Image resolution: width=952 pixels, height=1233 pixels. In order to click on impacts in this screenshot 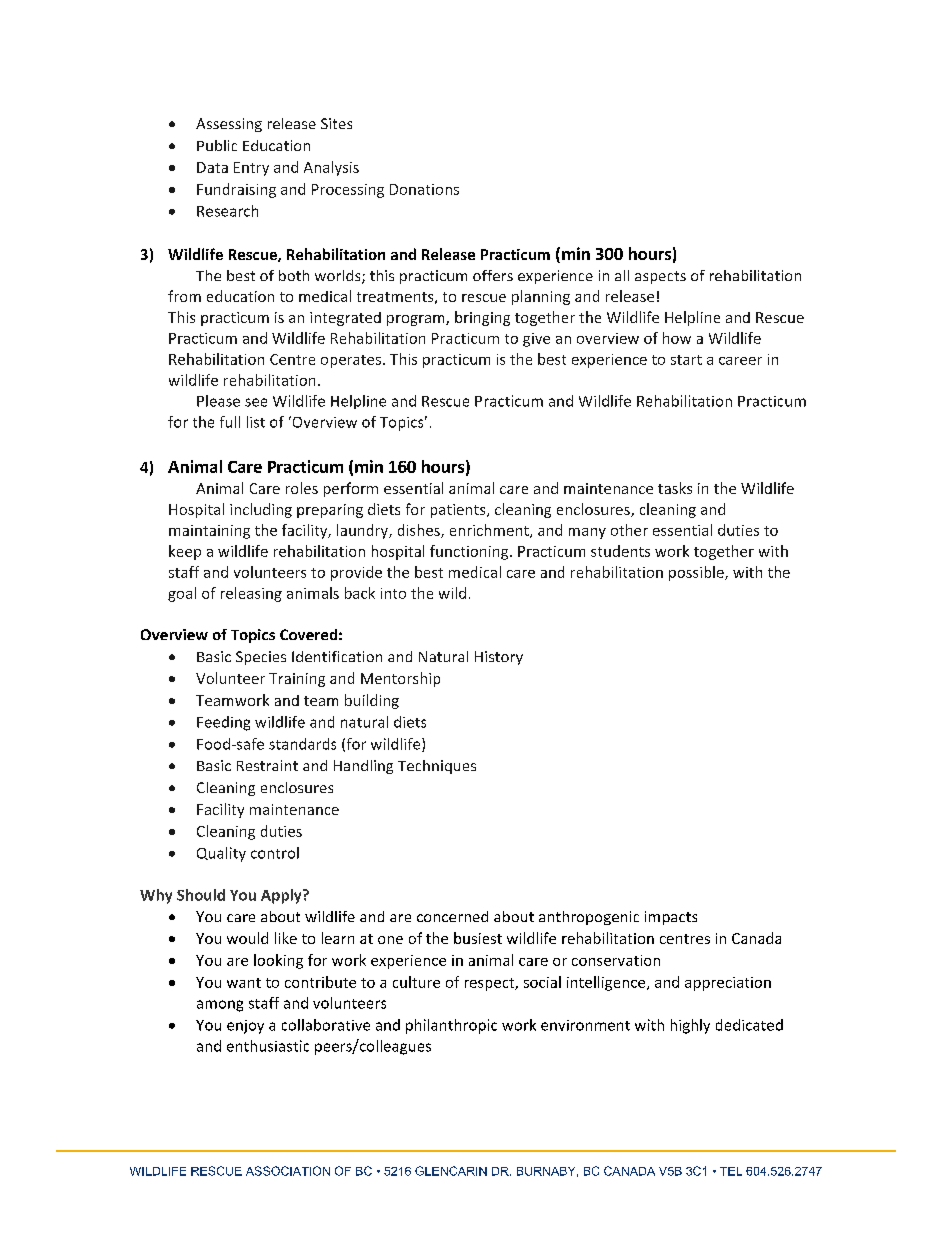, I will do `click(671, 918)`.
